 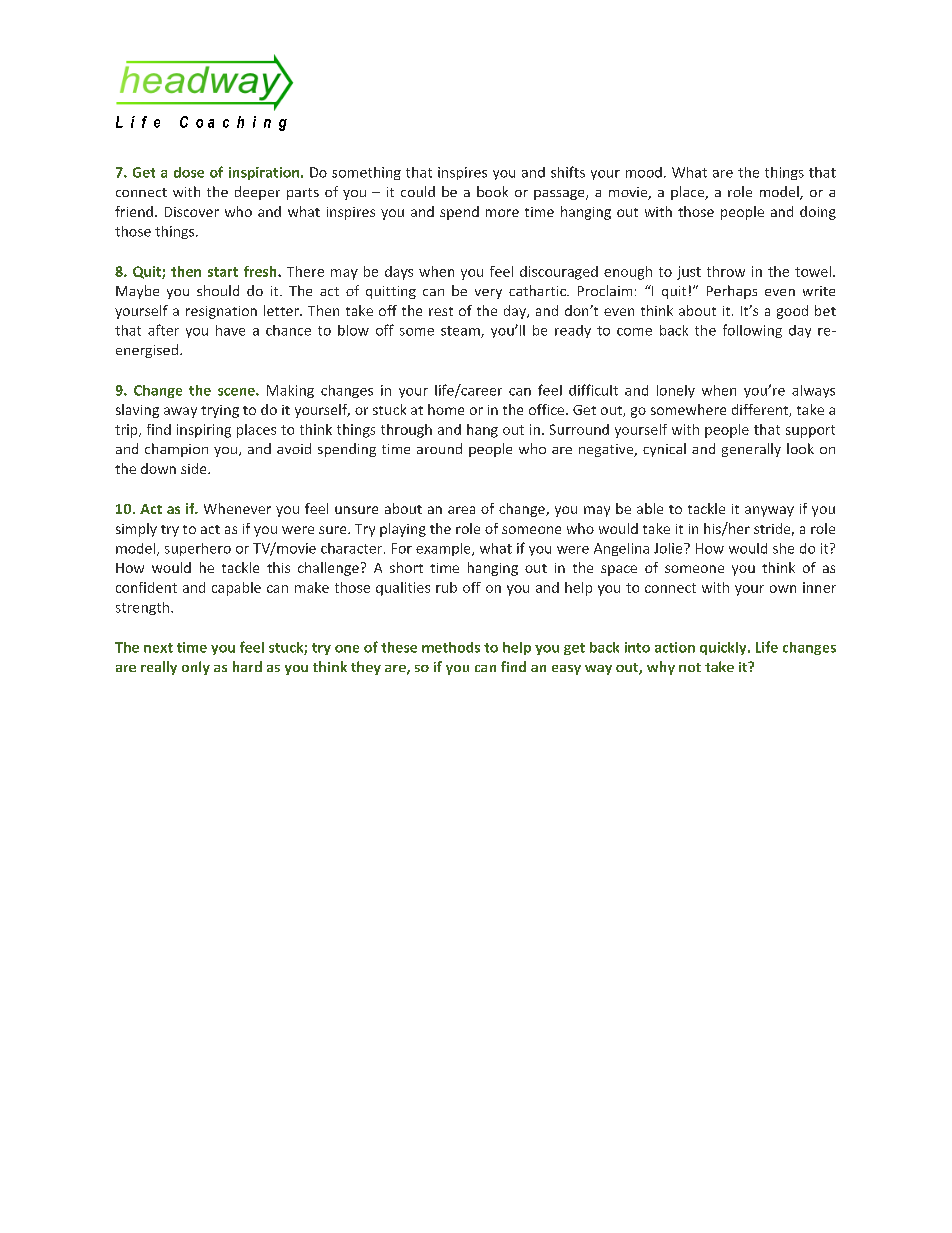 What do you see at coordinates (220, 411) in the document?
I see `trying` at bounding box center [220, 411].
